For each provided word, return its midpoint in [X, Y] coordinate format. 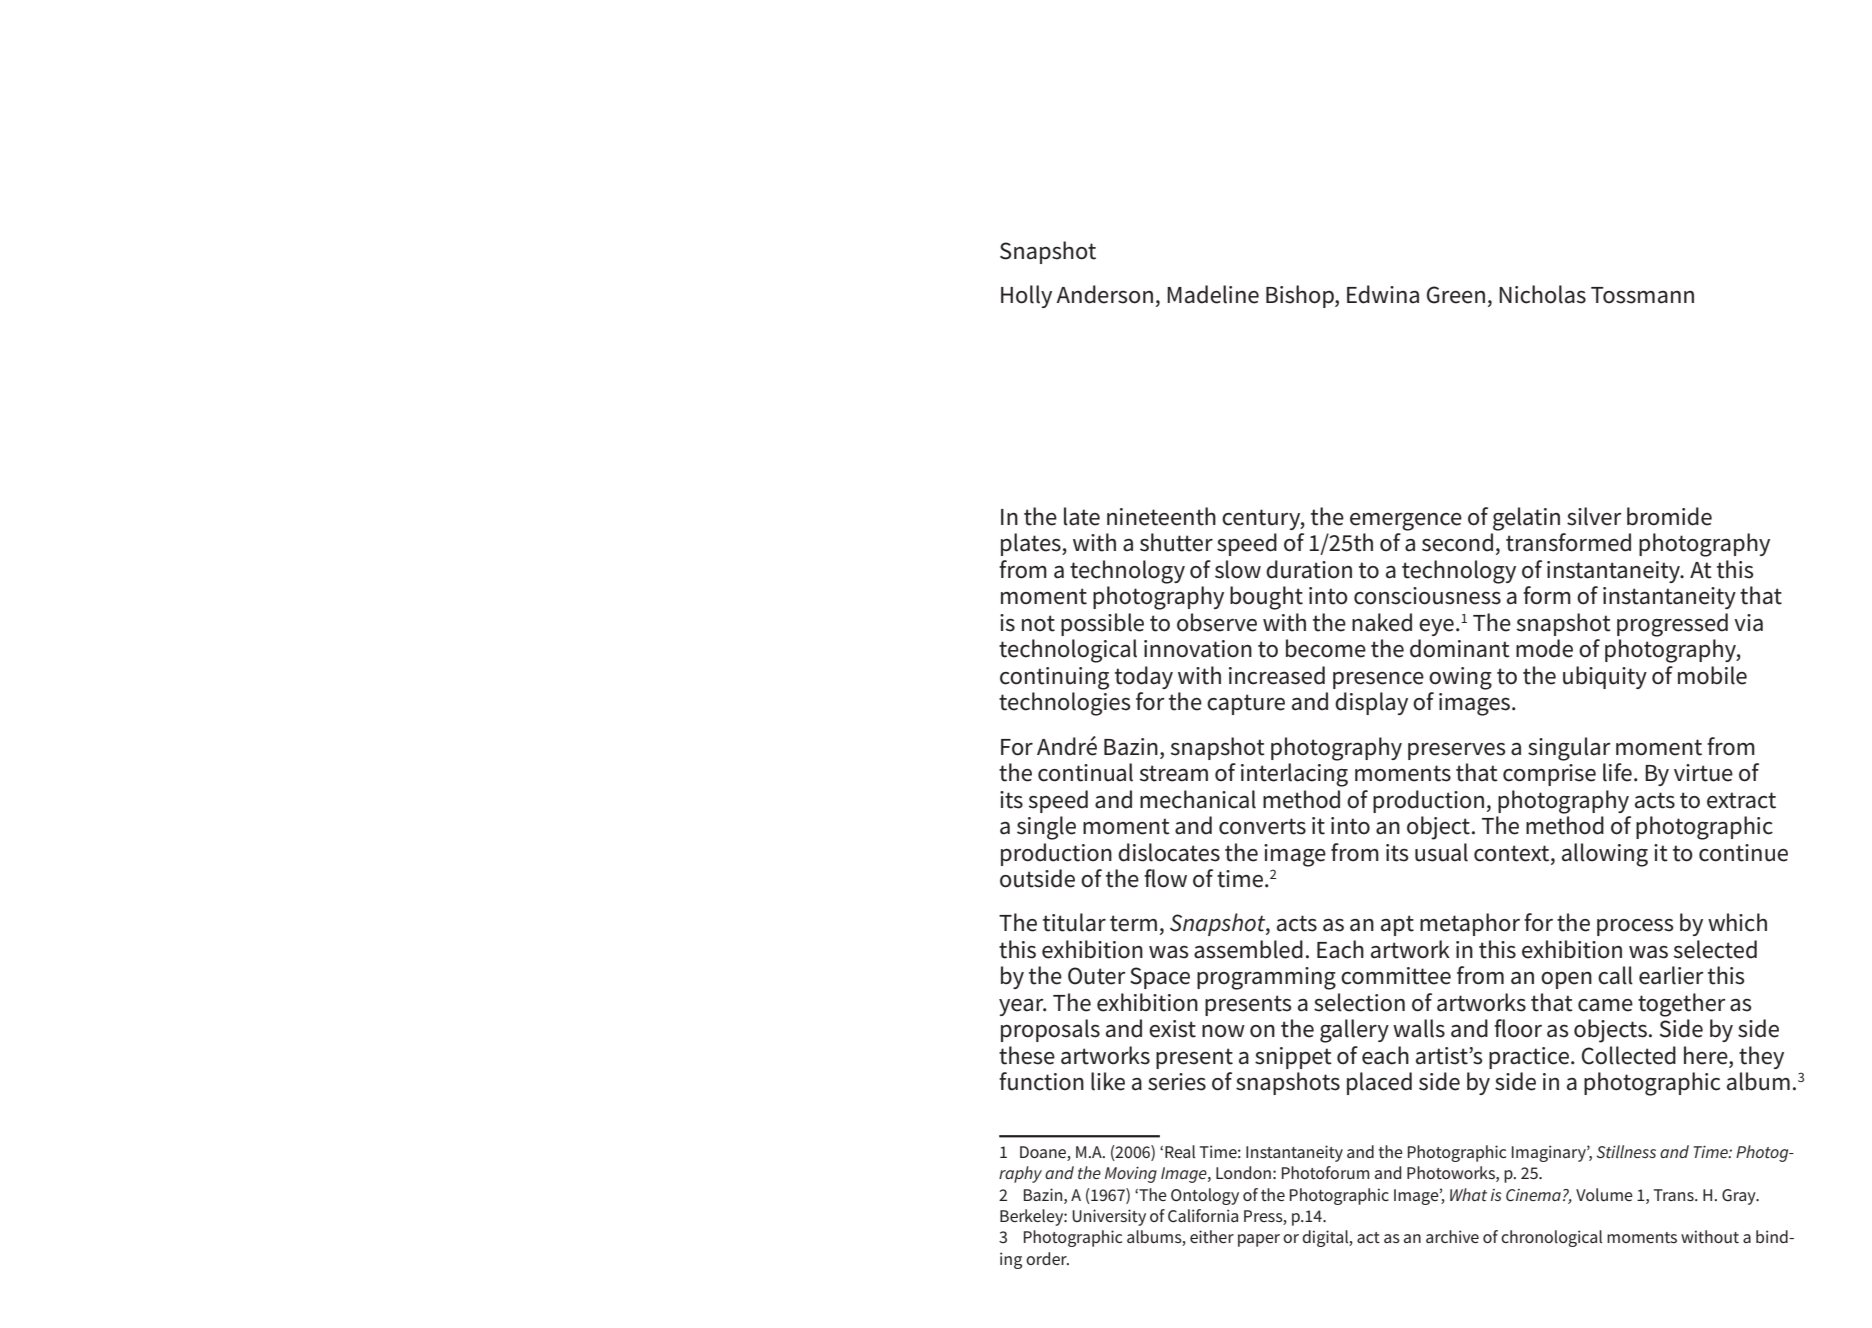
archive [1452, 1236]
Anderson [1104, 294]
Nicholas [1542, 294]
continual [1085, 772]
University [1109, 1217]
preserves [1457, 751]
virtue [1703, 773]
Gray [1740, 1197]
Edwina [1383, 294]
